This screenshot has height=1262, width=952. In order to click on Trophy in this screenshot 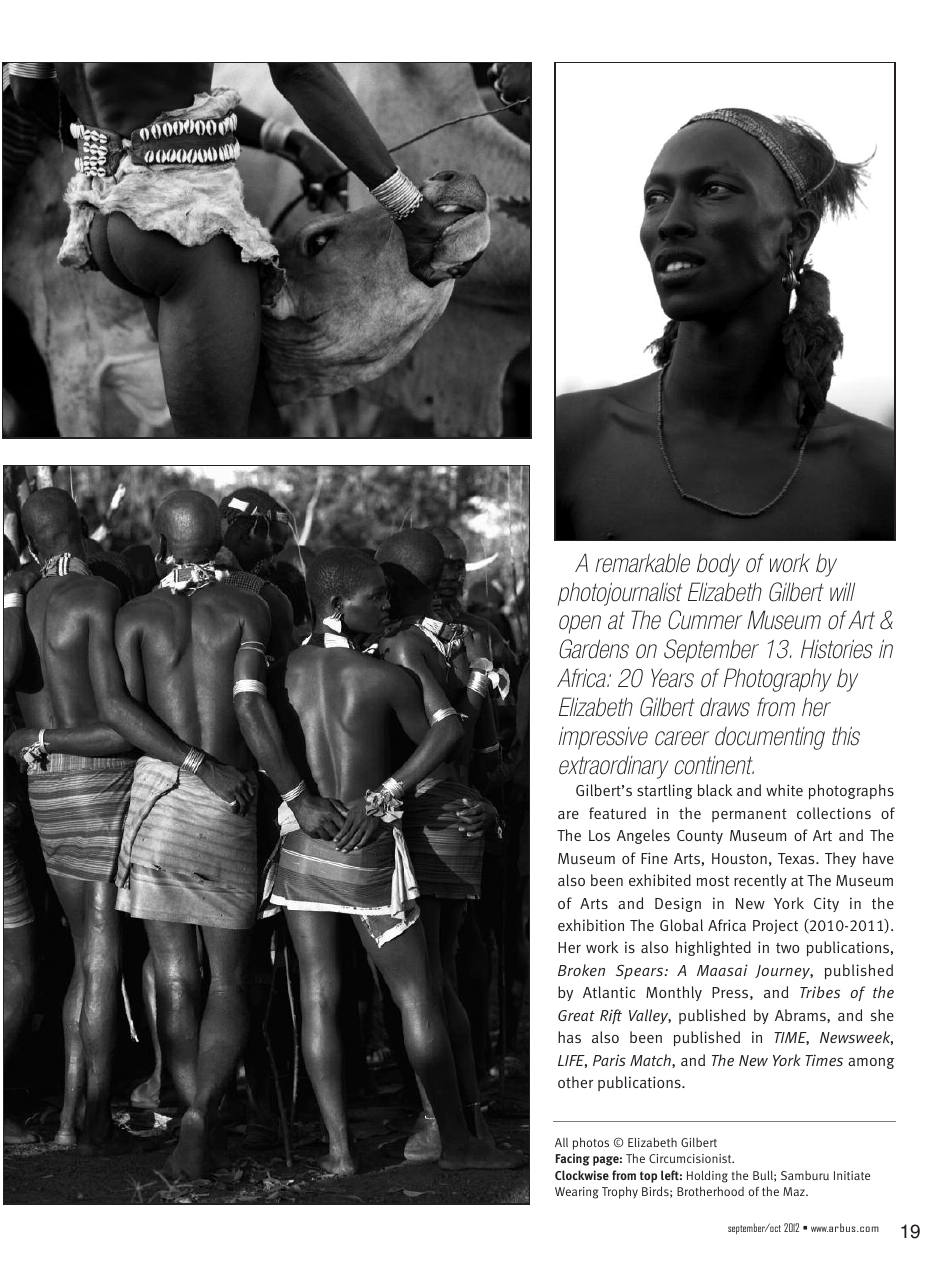, I will do `click(620, 1192)`.
